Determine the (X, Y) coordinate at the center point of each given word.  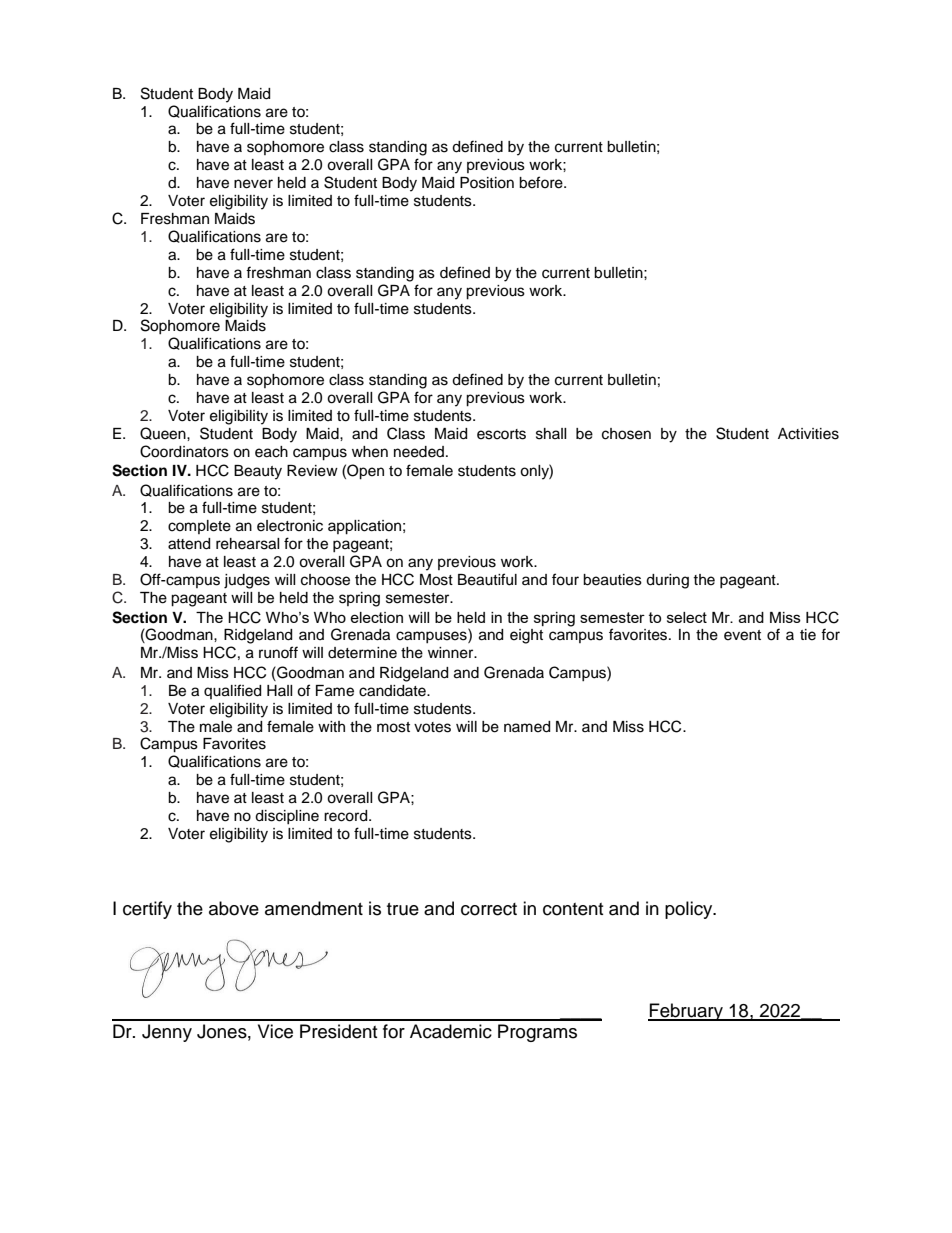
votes (432, 727)
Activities (808, 434)
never (253, 184)
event (742, 635)
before (542, 182)
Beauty (258, 472)
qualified (232, 691)
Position (487, 183)
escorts (501, 434)
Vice (275, 1031)
